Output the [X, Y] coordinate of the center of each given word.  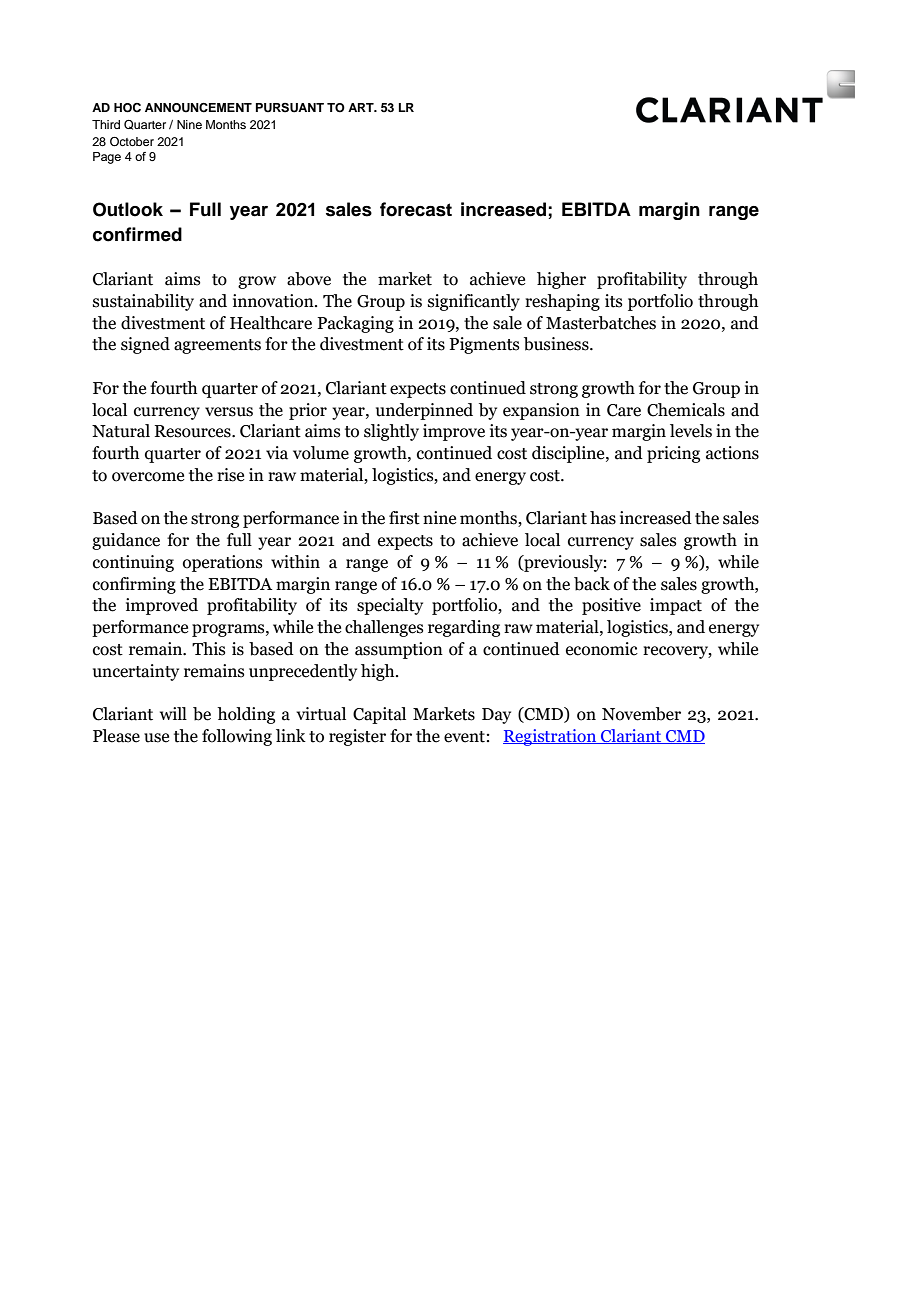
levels [691, 431]
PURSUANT [290, 108]
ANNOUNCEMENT [198, 108]
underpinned [424, 411]
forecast [416, 209]
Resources [194, 431]
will [173, 713]
